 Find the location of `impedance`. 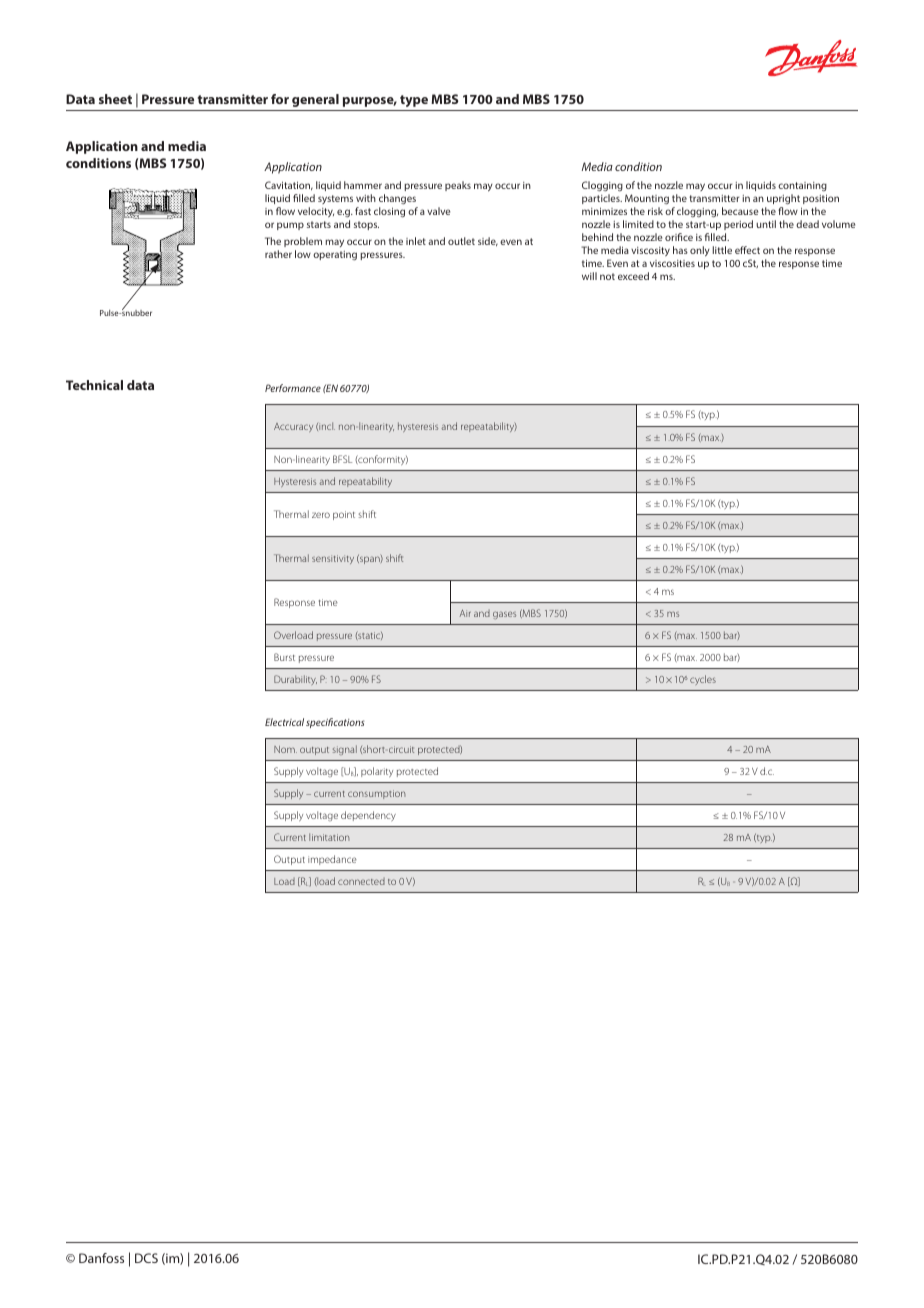

impedance is located at coordinates (332, 860).
